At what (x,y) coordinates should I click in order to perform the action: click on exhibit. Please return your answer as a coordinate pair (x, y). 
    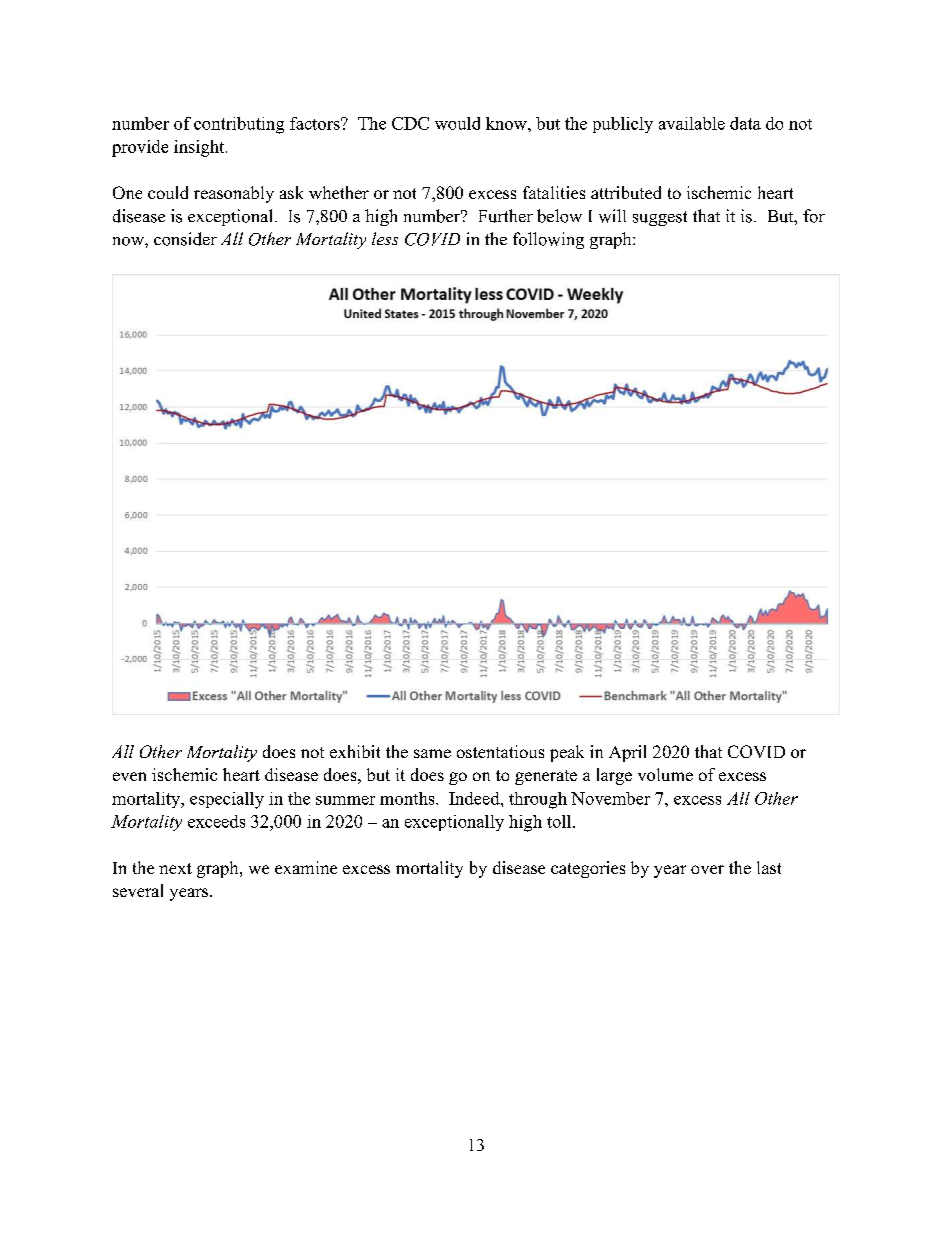
    Looking at the image, I should click on (355, 751).
